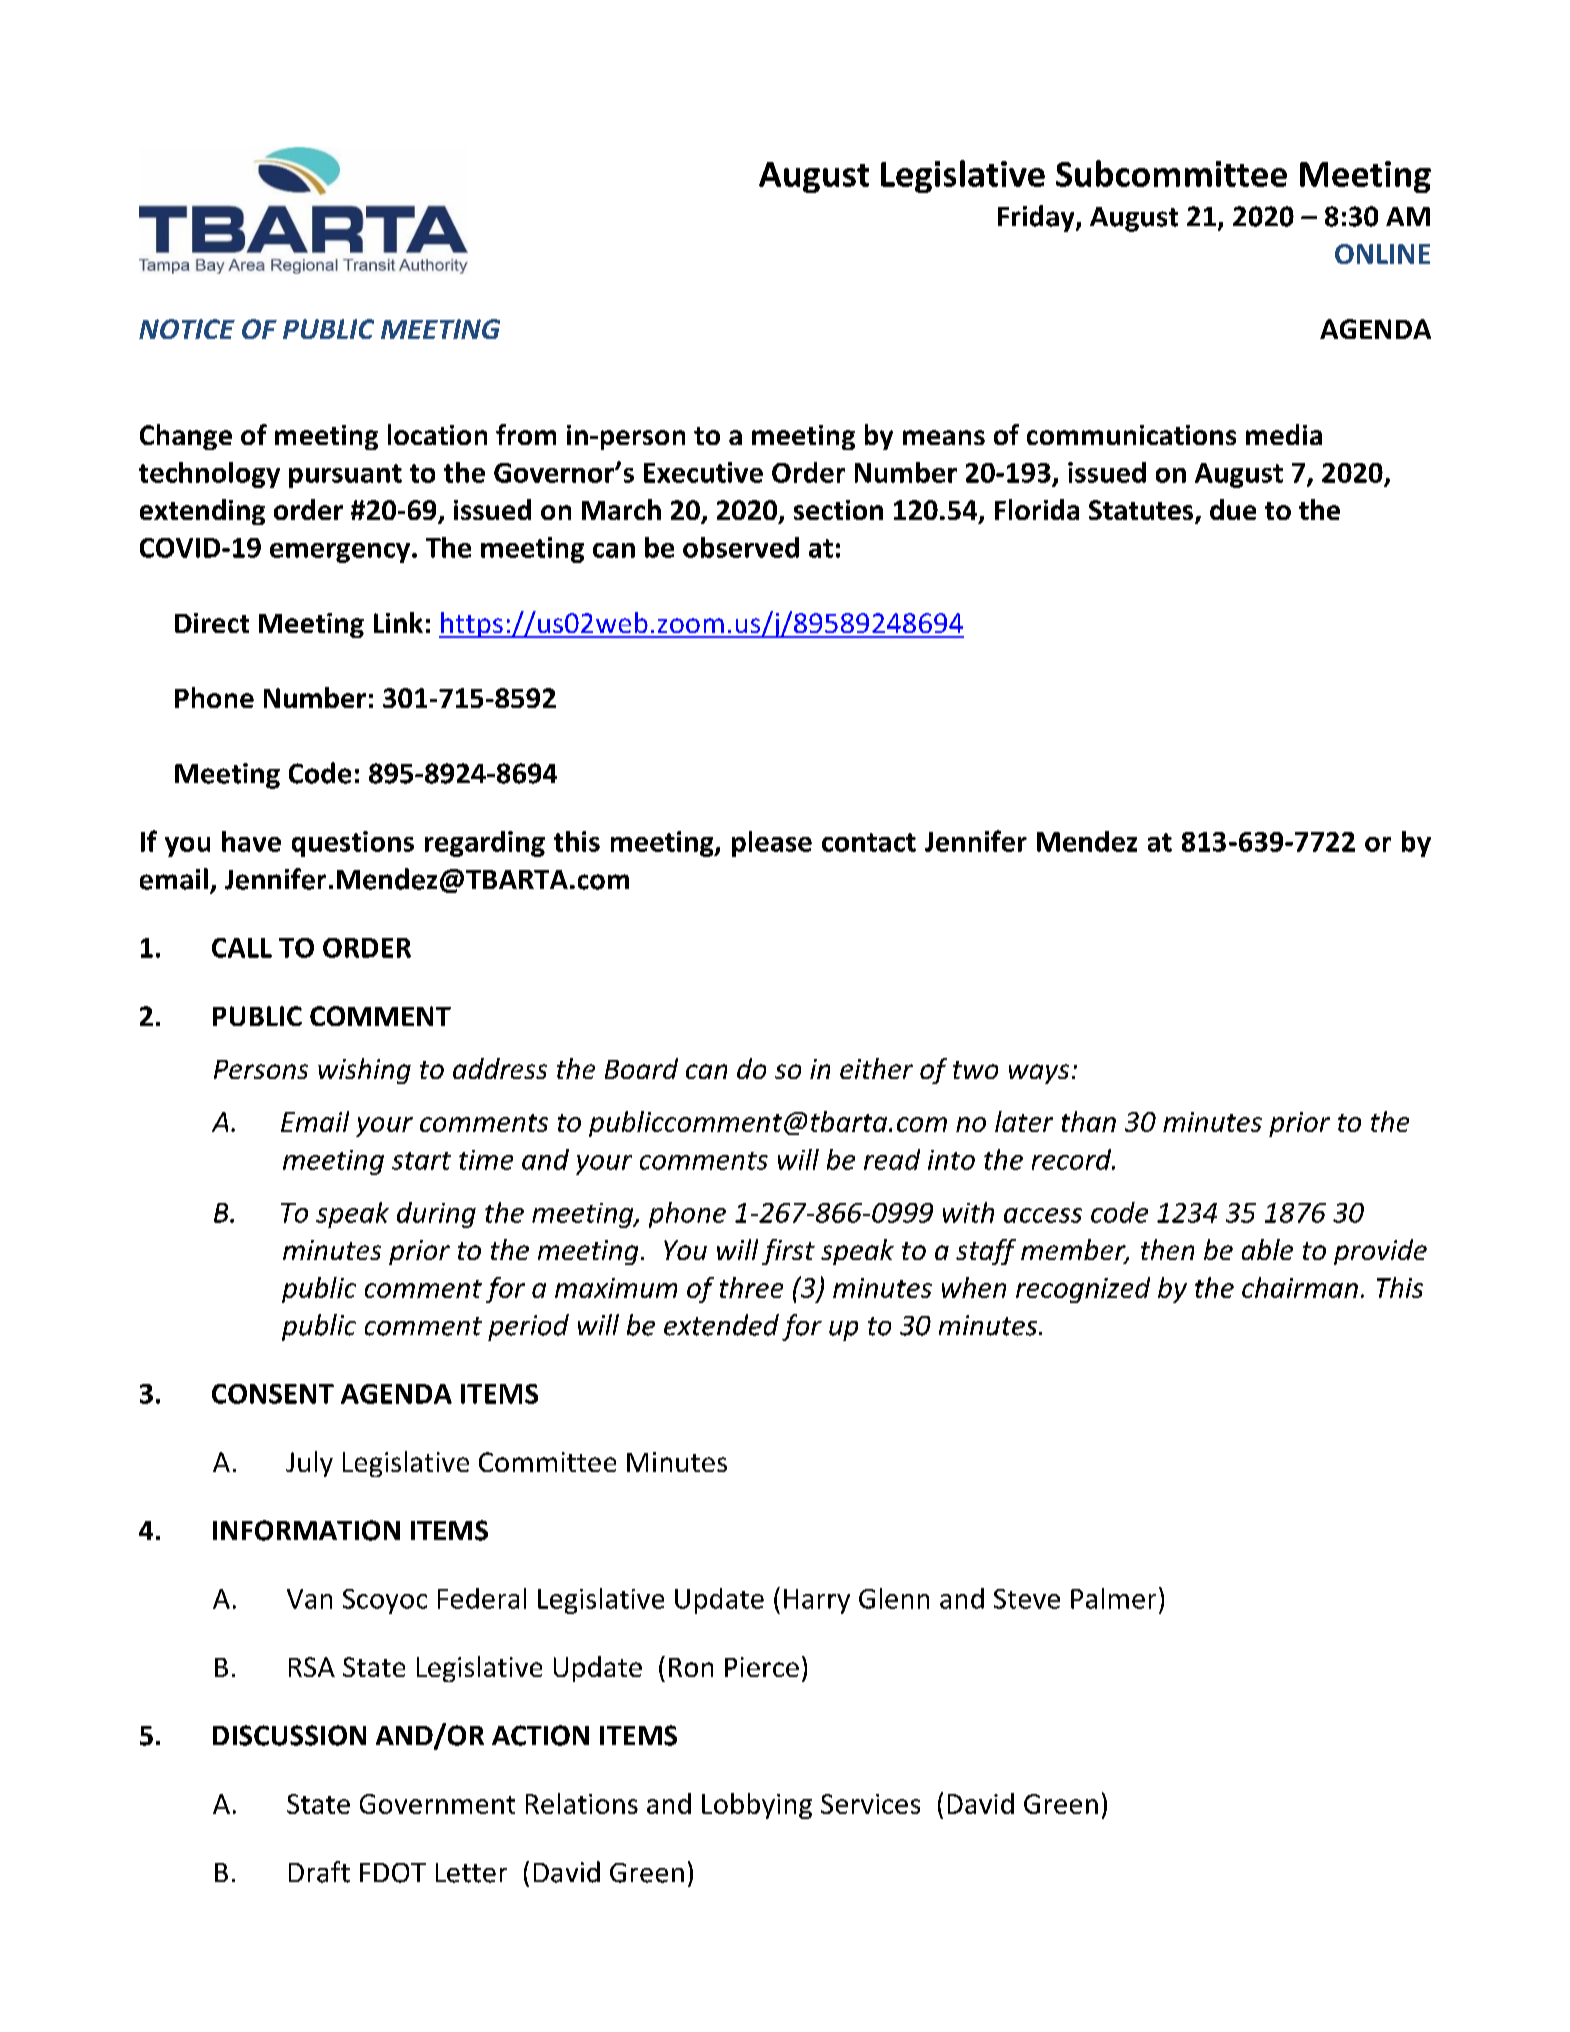 This screenshot has width=1570, height=2032. Describe the element at coordinates (869, 842) in the screenshot. I see `contact` at that location.
